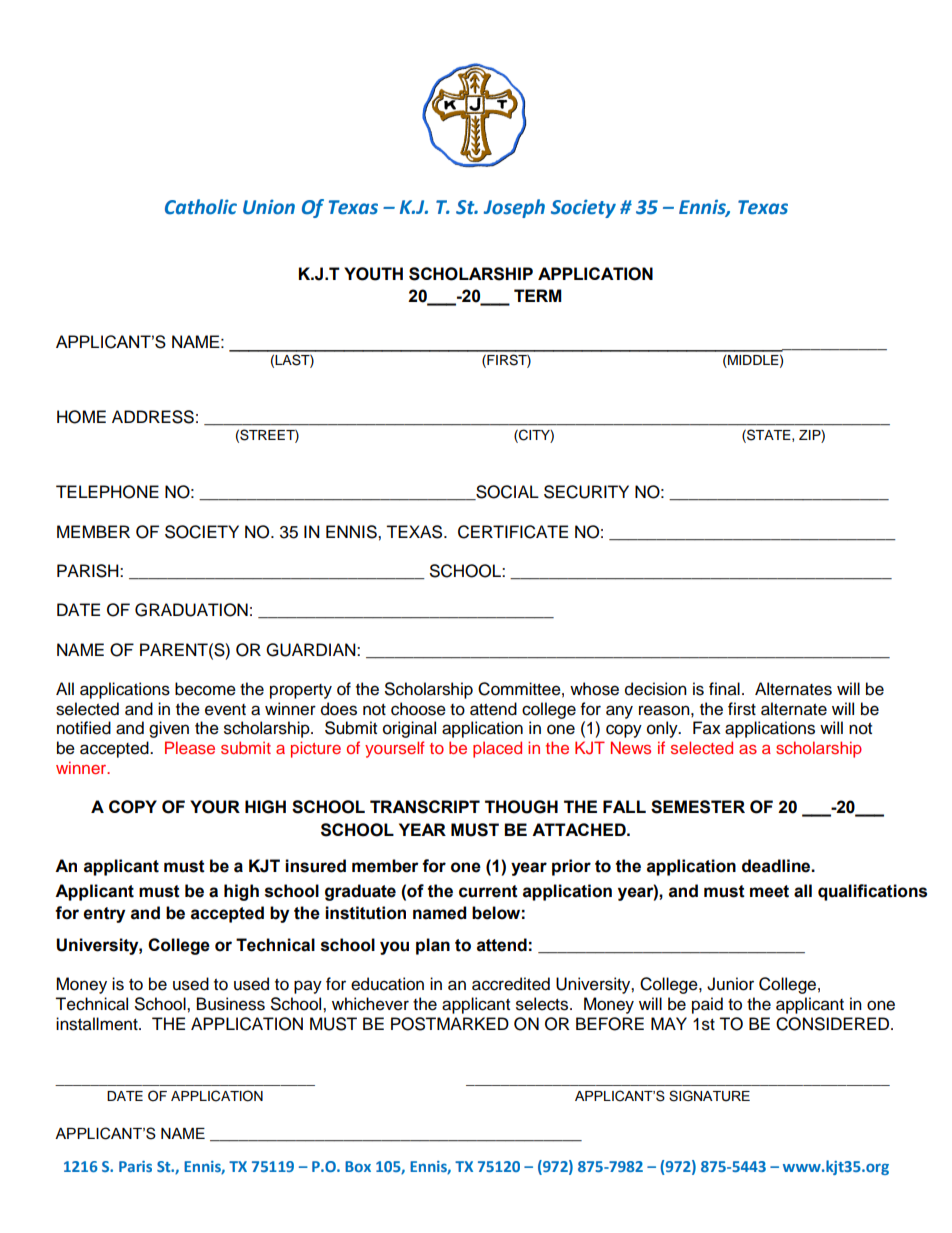 The image size is (952, 1233). What do you see at coordinates (610, 1024) in the screenshot?
I see `BEFORE` at bounding box center [610, 1024].
